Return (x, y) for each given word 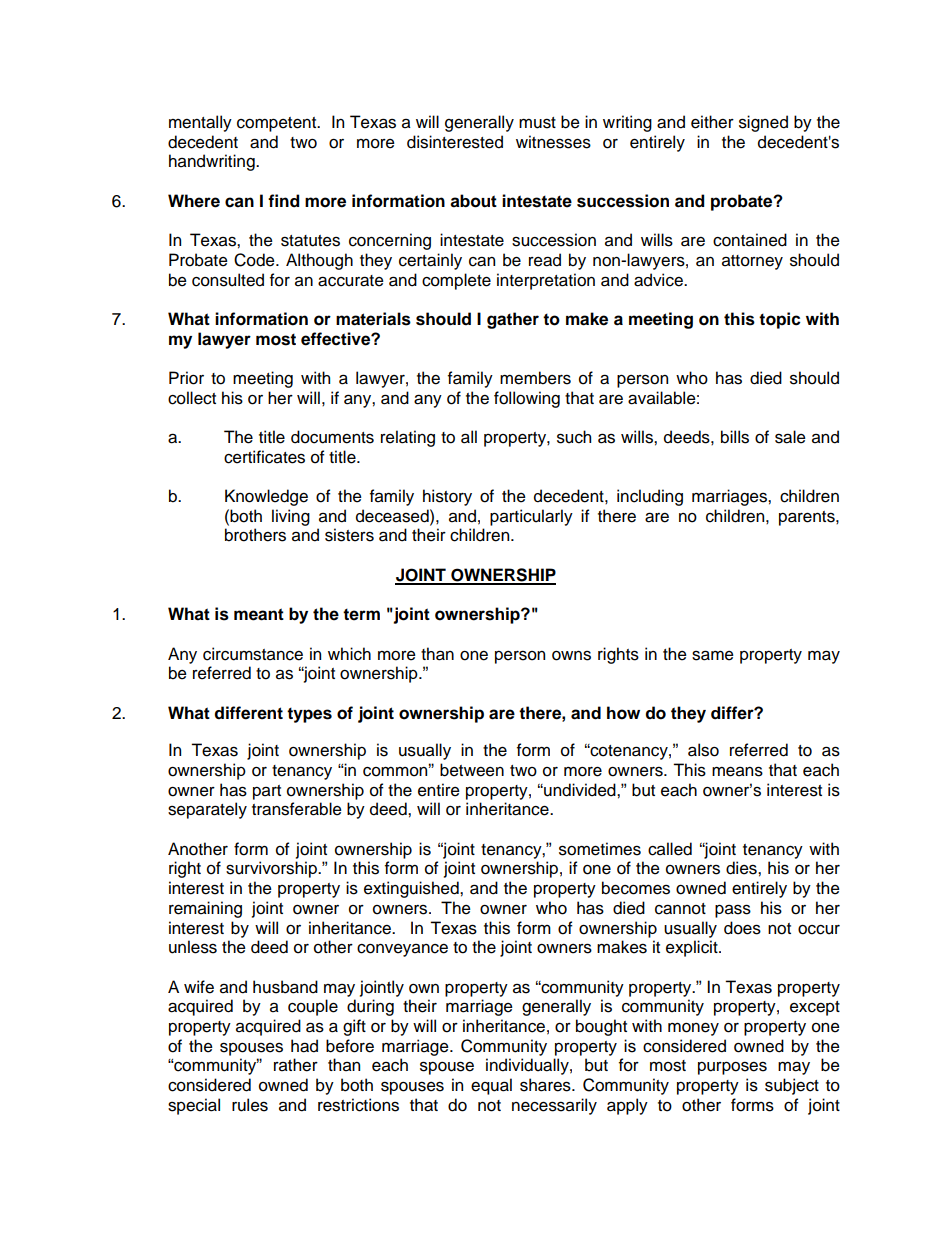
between (472, 770)
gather (513, 320)
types (309, 715)
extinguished (412, 889)
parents (808, 518)
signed (763, 123)
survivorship (272, 869)
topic (780, 320)
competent (278, 124)
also (703, 750)
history (447, 497)
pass (733, 911)
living (291, 517)
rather (296, 1065)
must (537, 123)
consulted (228, 280)
